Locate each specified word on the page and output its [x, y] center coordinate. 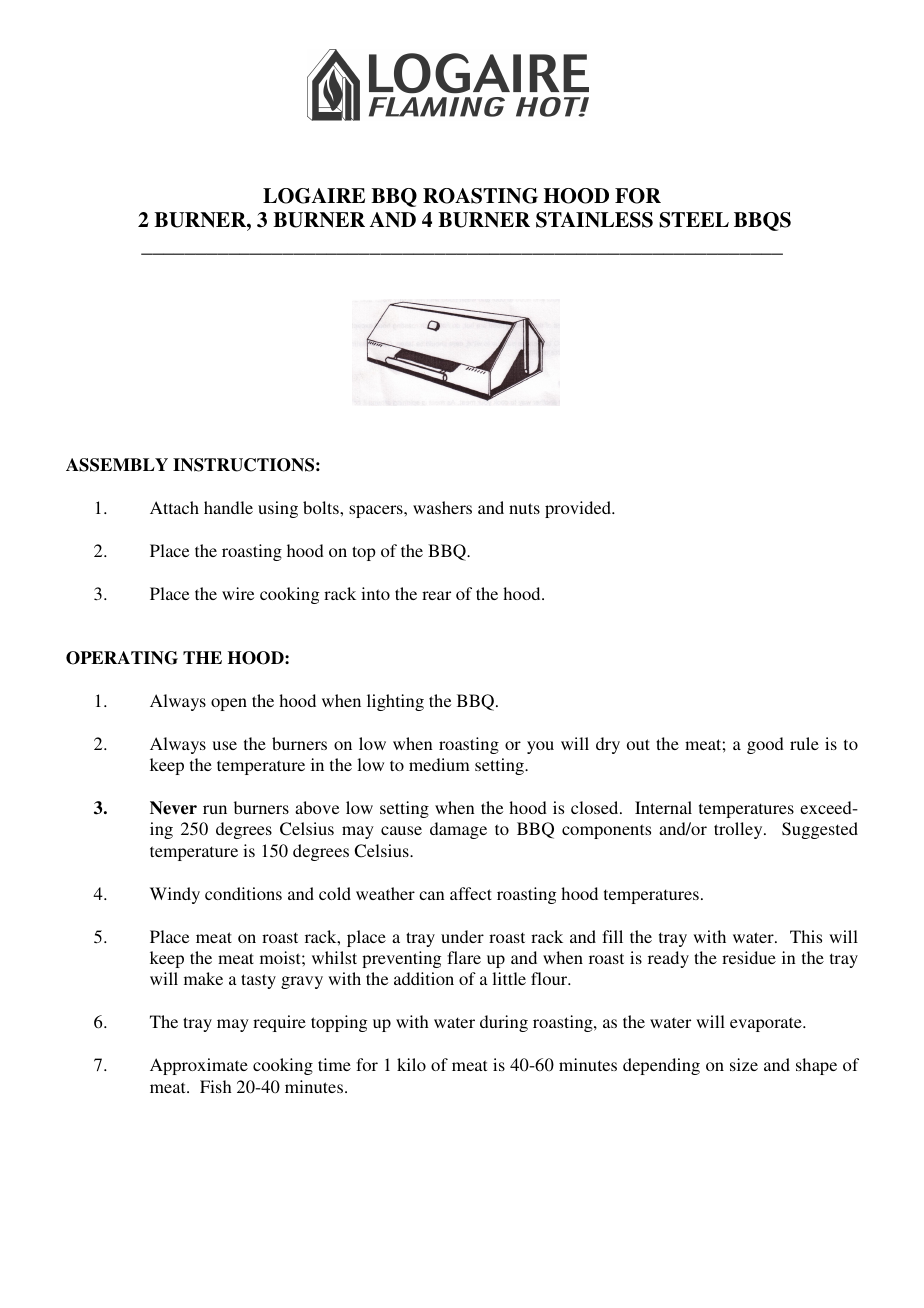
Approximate [199, 1066]
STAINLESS [594, 220]
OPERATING [122, 658]
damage [458, 830]
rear [436, 595]
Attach [174, 507]
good [765, 745]
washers [442, 507]
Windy [175, 895]
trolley [739, 830]
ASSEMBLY [117, 465]
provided [579, 509]
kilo [411, 1064]
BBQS [762, 221]
